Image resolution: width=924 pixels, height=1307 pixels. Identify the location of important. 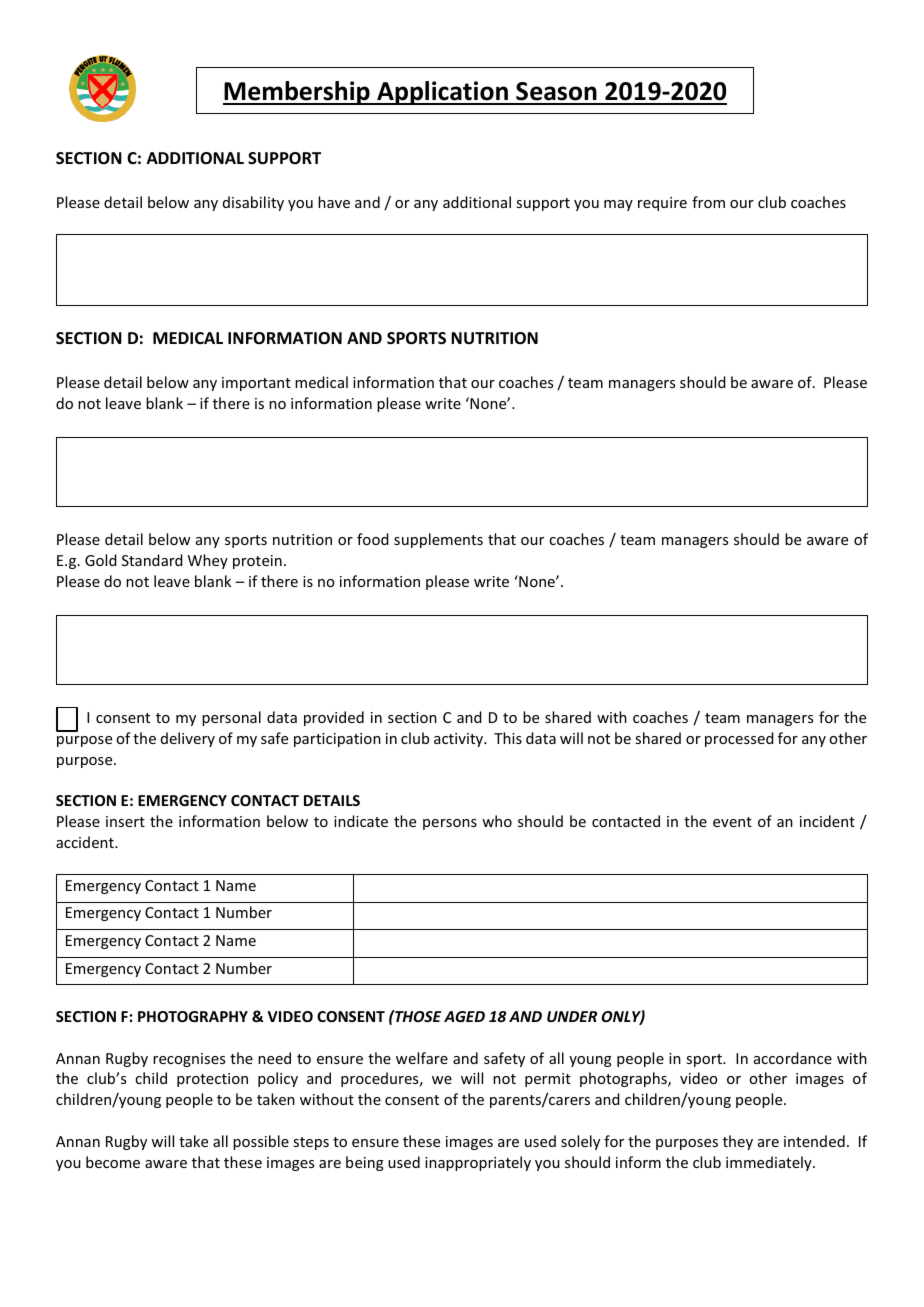
(256, 384).
